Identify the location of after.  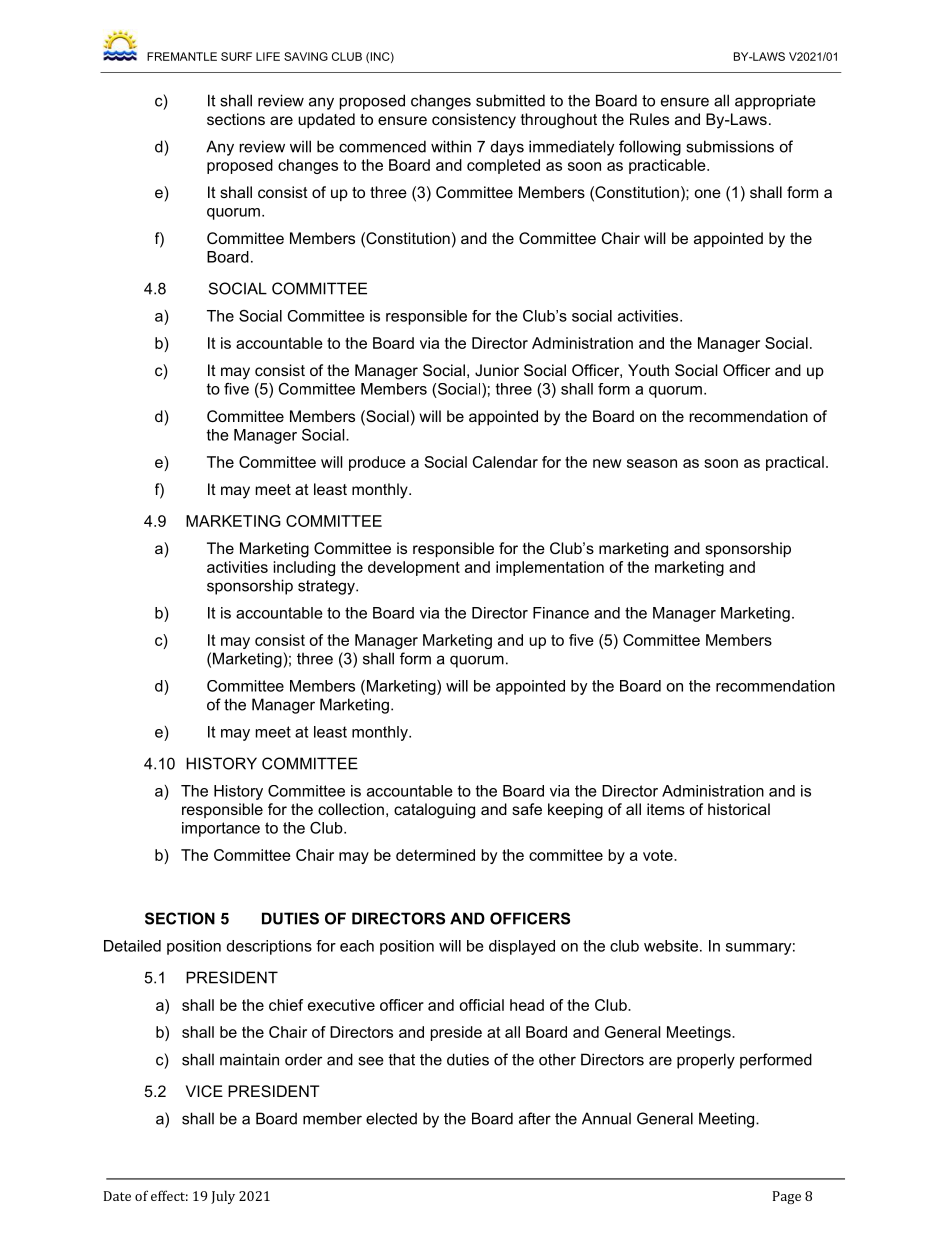
(535, 1118).
